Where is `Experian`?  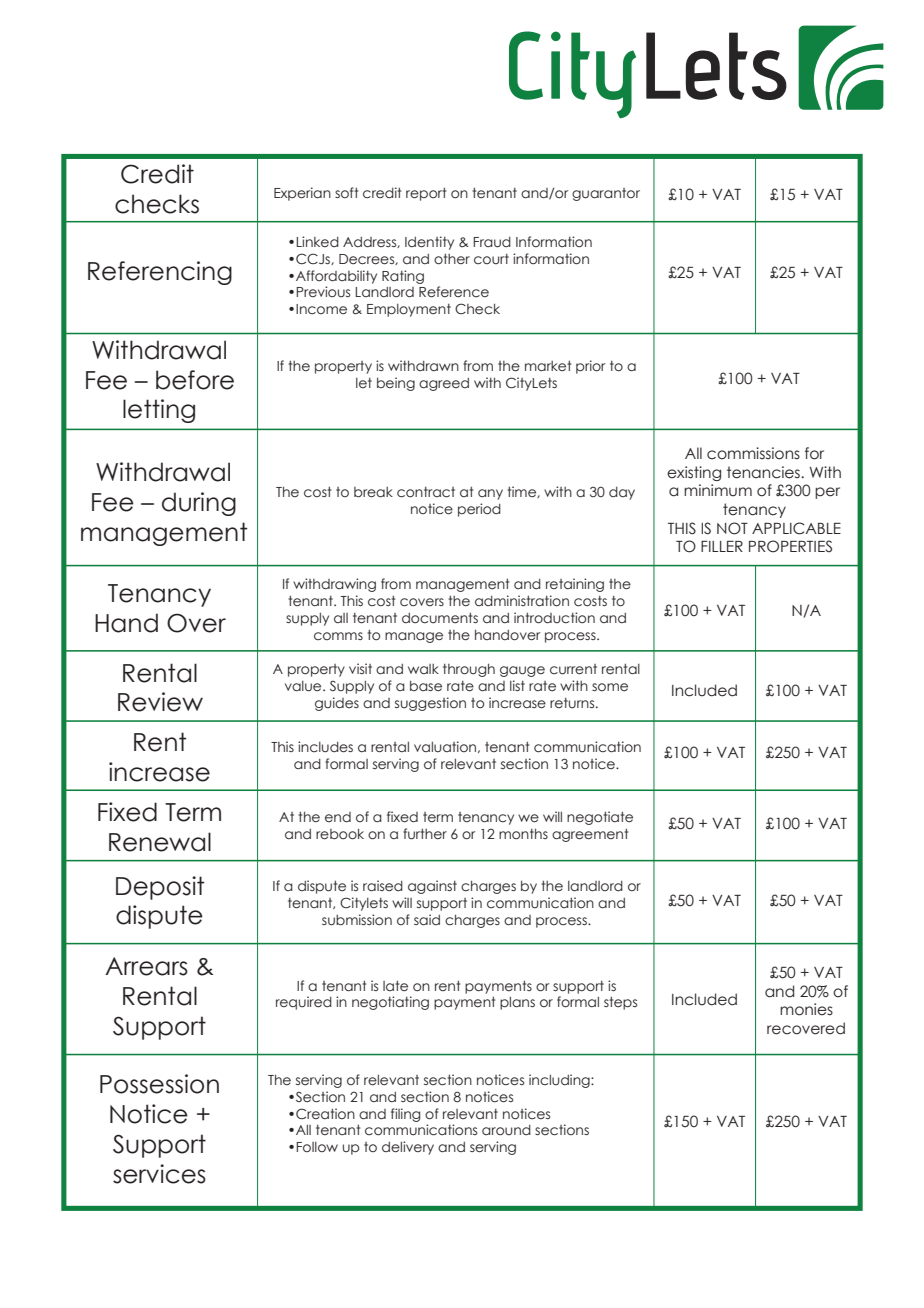
Experian is located at coordinates (302, 194).
